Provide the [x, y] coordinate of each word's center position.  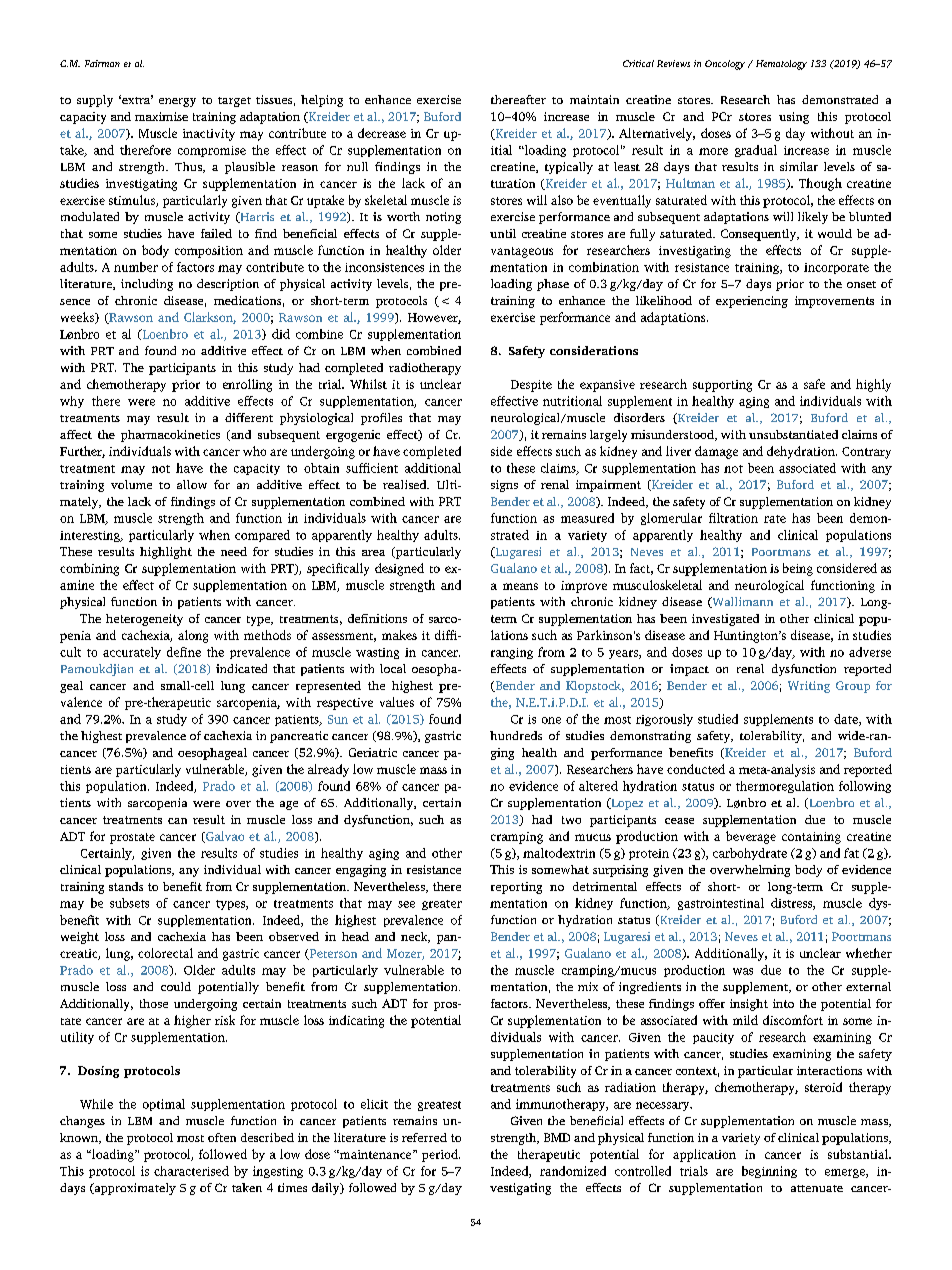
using [794, 118]
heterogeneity [144, 620]
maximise [161, 116]
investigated [725, 620]
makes [399, 635]
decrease [382, 133]
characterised [191, 1171]
